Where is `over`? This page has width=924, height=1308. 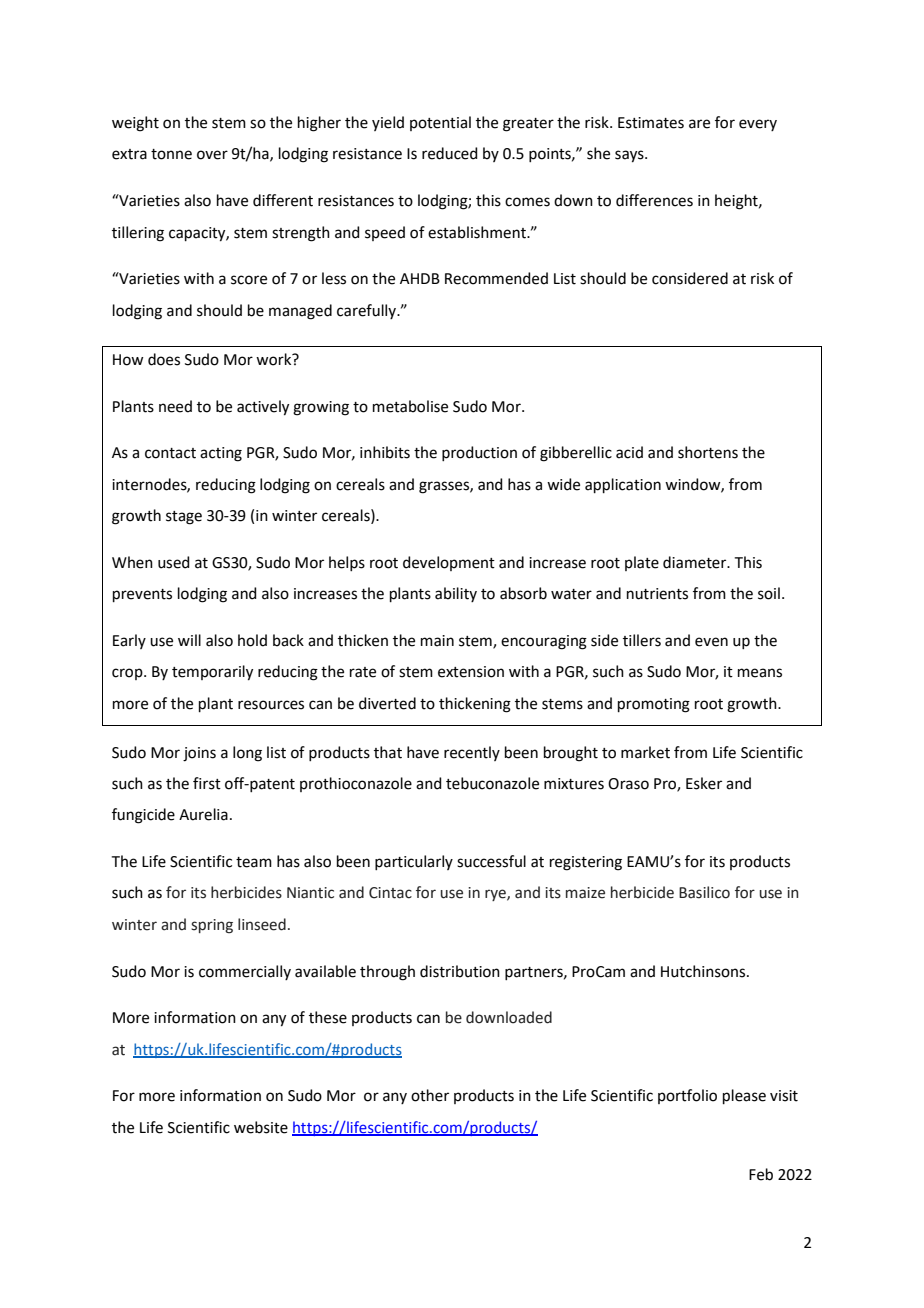
over is located at coordinates (212, 155).
